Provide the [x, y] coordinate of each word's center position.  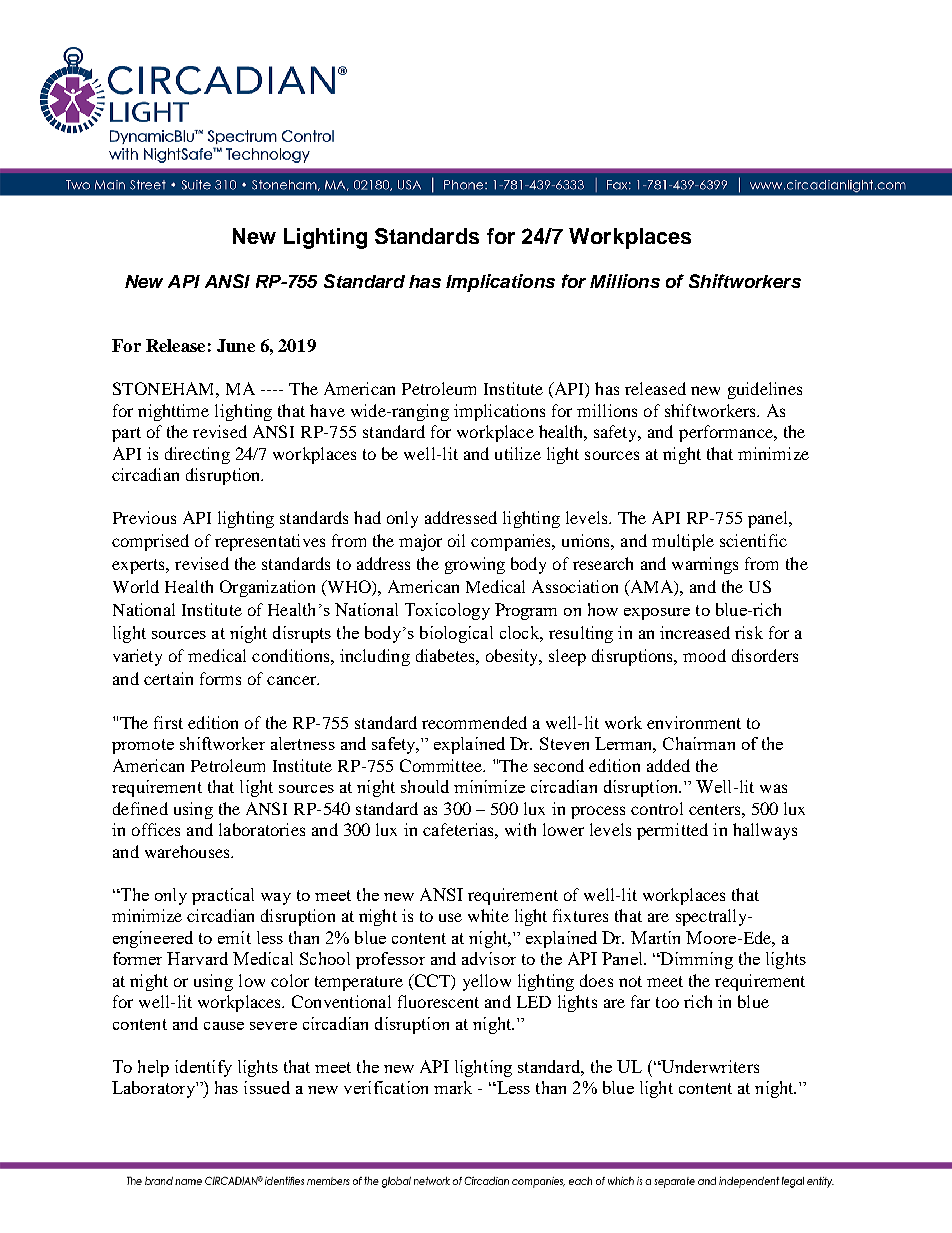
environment [694, 722]
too [667, 1002]
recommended [474, 722]
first [168, 722]
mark [453, 1087]
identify [203, 1068]
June [236, 345]
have [327, 410]
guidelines [765, 390]
